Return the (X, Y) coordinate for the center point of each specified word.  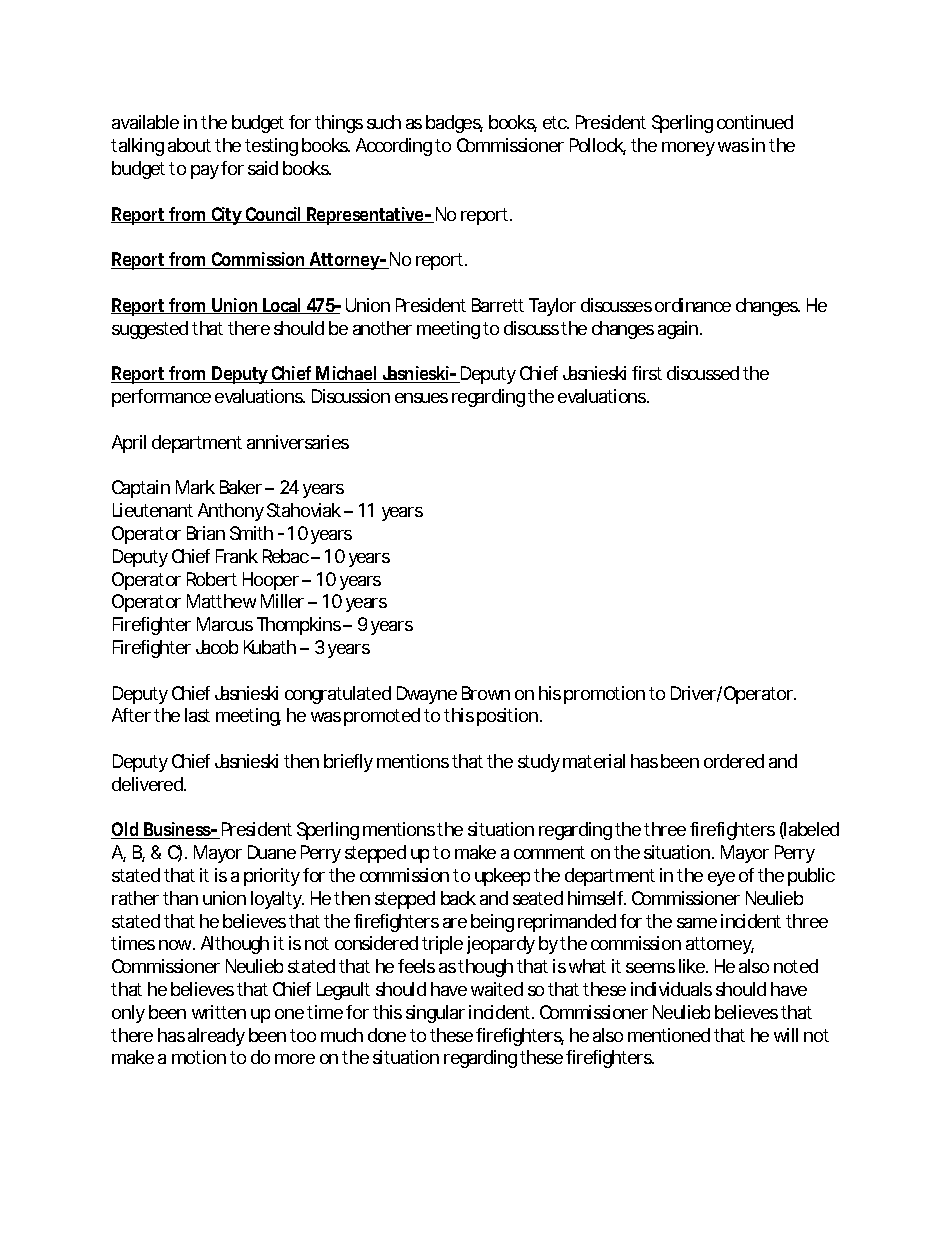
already (216, 1037)
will (786, 1035)
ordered (734, 761)
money (688, 149)
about (189, 145)
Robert (212, 579)
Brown (486, 693)
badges (454, 124)
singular (435, 1014)
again (679, 330)
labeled (811, 830)
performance (161, 398)
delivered (148, 784)
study (539, 763)
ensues (421, 398)
